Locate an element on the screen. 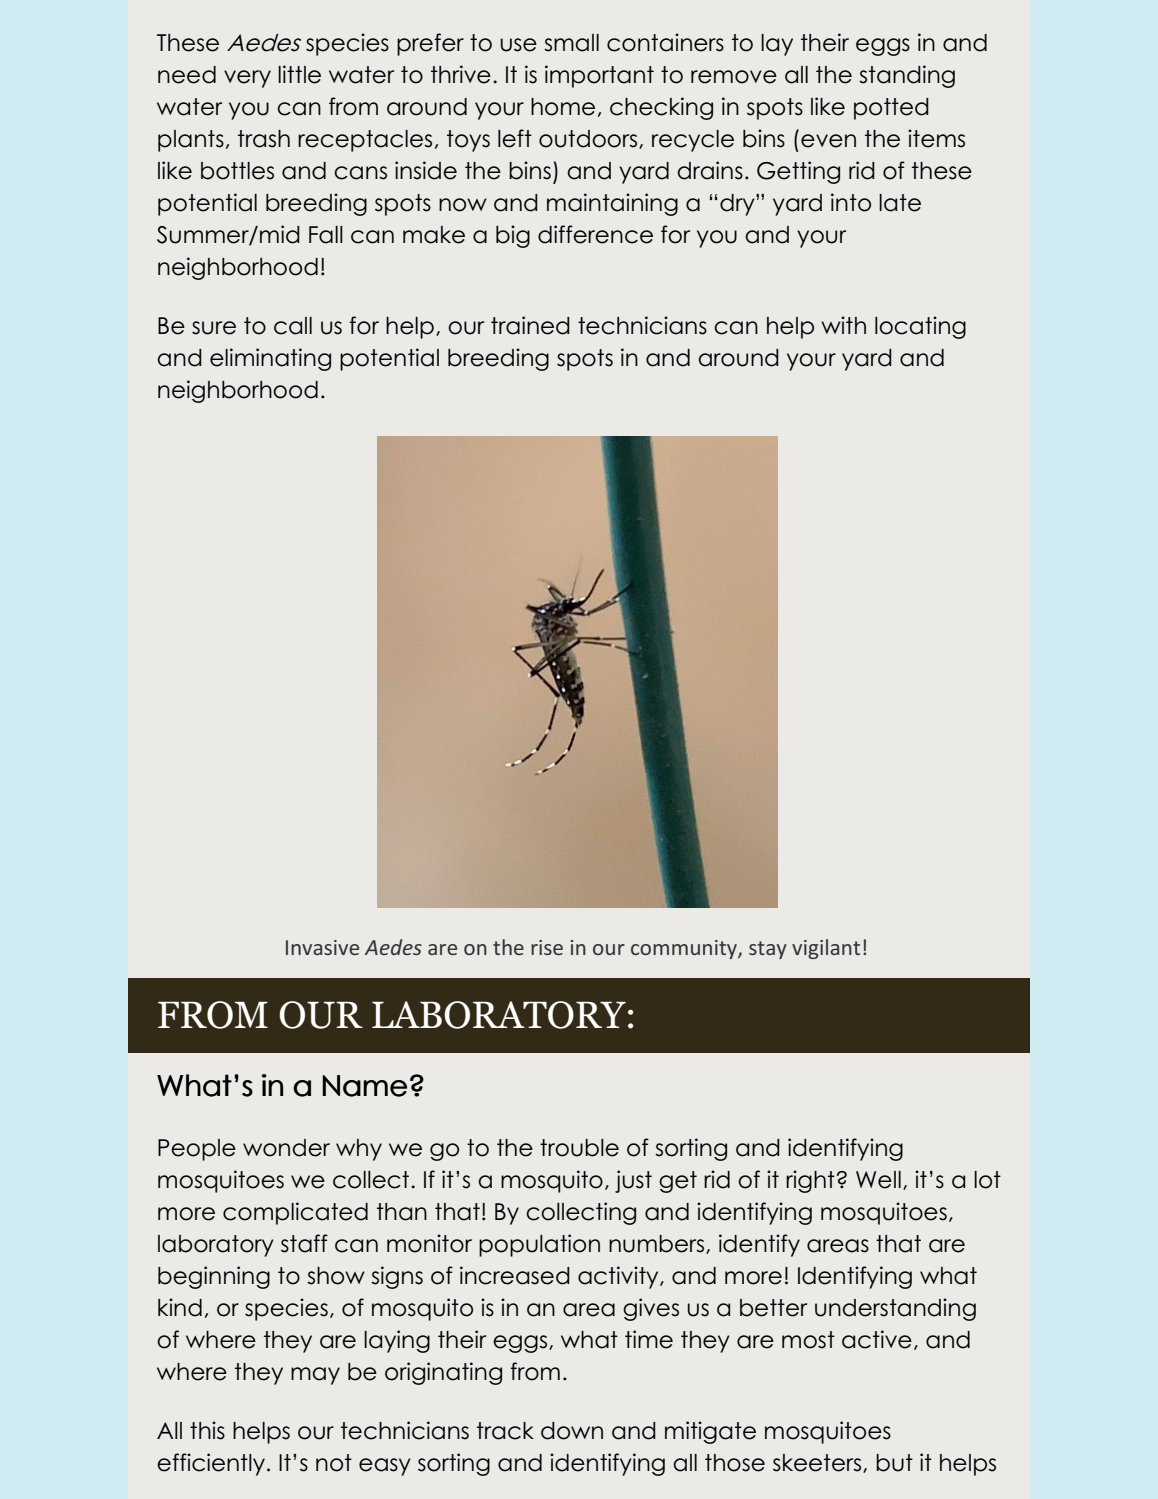 Image resolution: width=1158 pixels, height=1499 pixels. potted is located at coordinates (891, 109).
